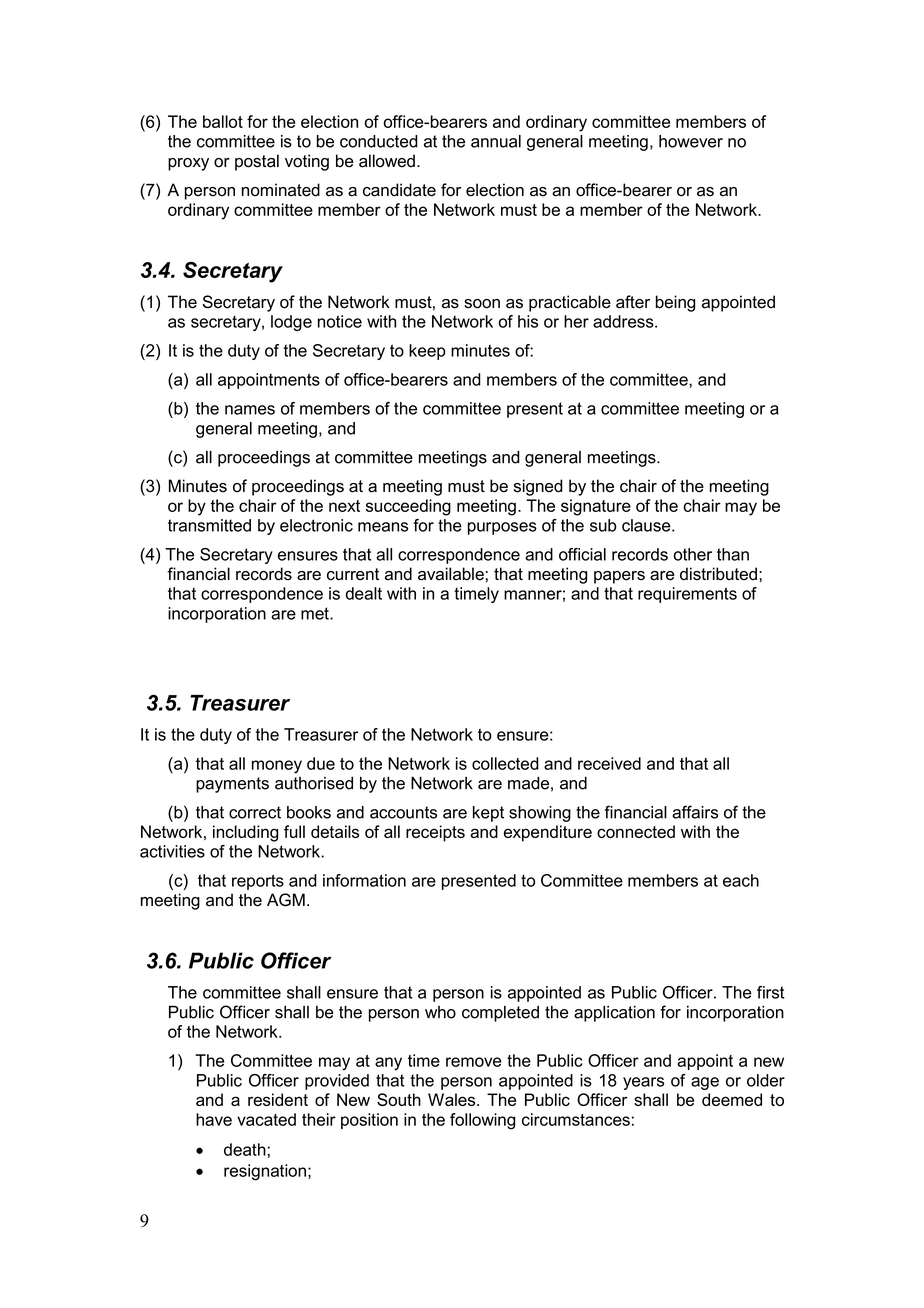 Image resolution: width=924 pixels, height=1308 pixels. Describe the element at coordinates (316, 613) in the image. I see `met` at that location.
